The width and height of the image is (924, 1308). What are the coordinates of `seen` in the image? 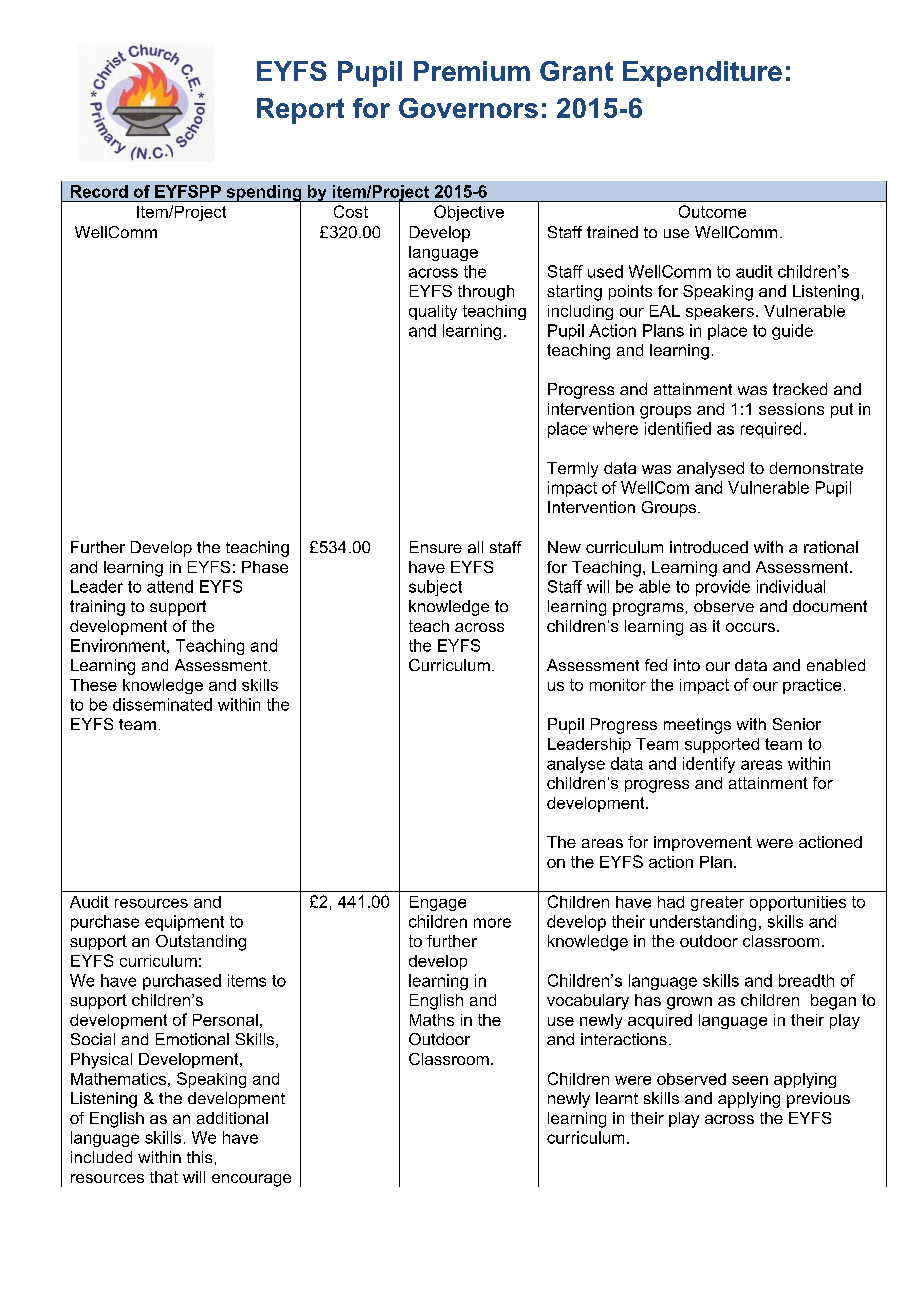 It's located at (750, 1080).
